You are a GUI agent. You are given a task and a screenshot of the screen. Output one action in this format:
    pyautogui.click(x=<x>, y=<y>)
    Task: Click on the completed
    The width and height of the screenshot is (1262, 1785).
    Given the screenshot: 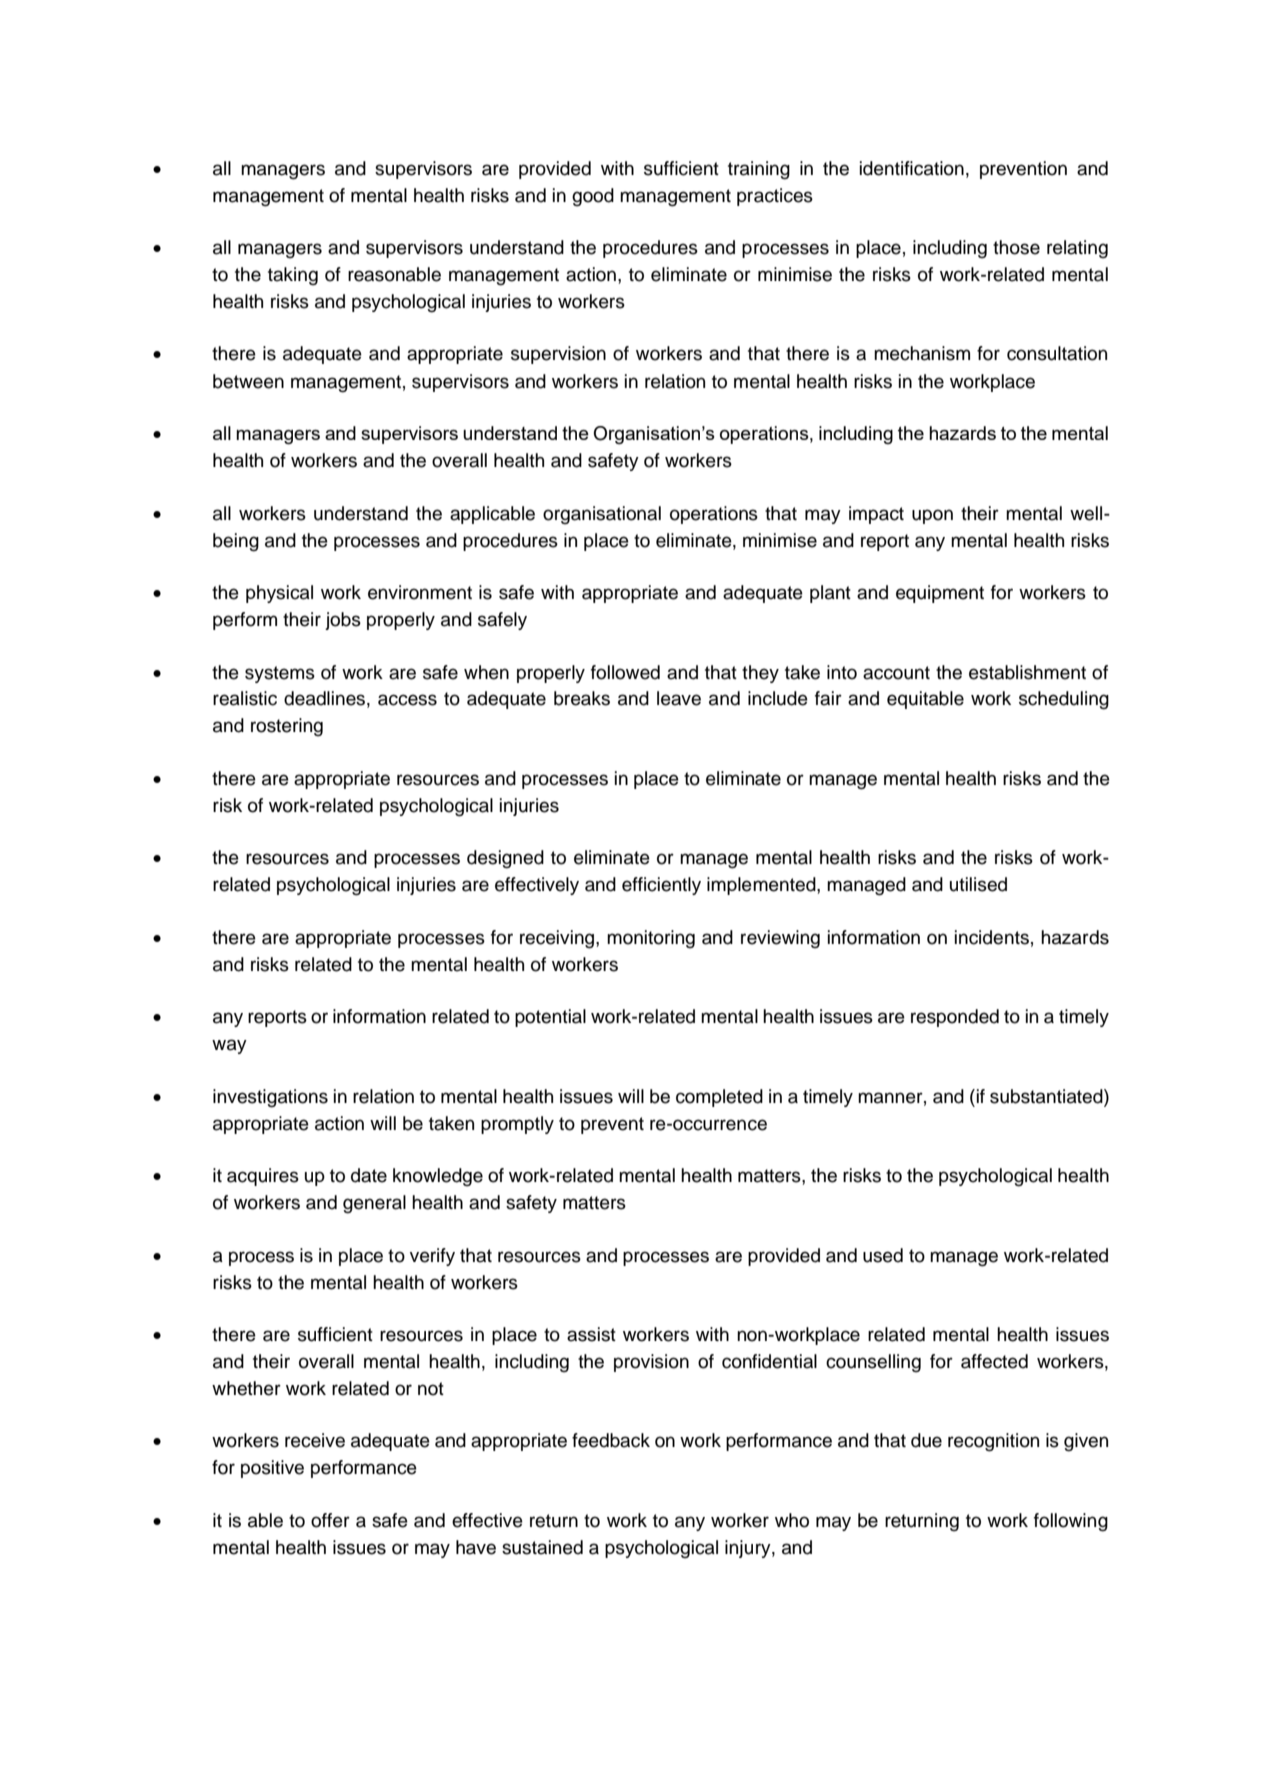 What is the action you would take?
    pyautogui.click(x=719, y=1098)
